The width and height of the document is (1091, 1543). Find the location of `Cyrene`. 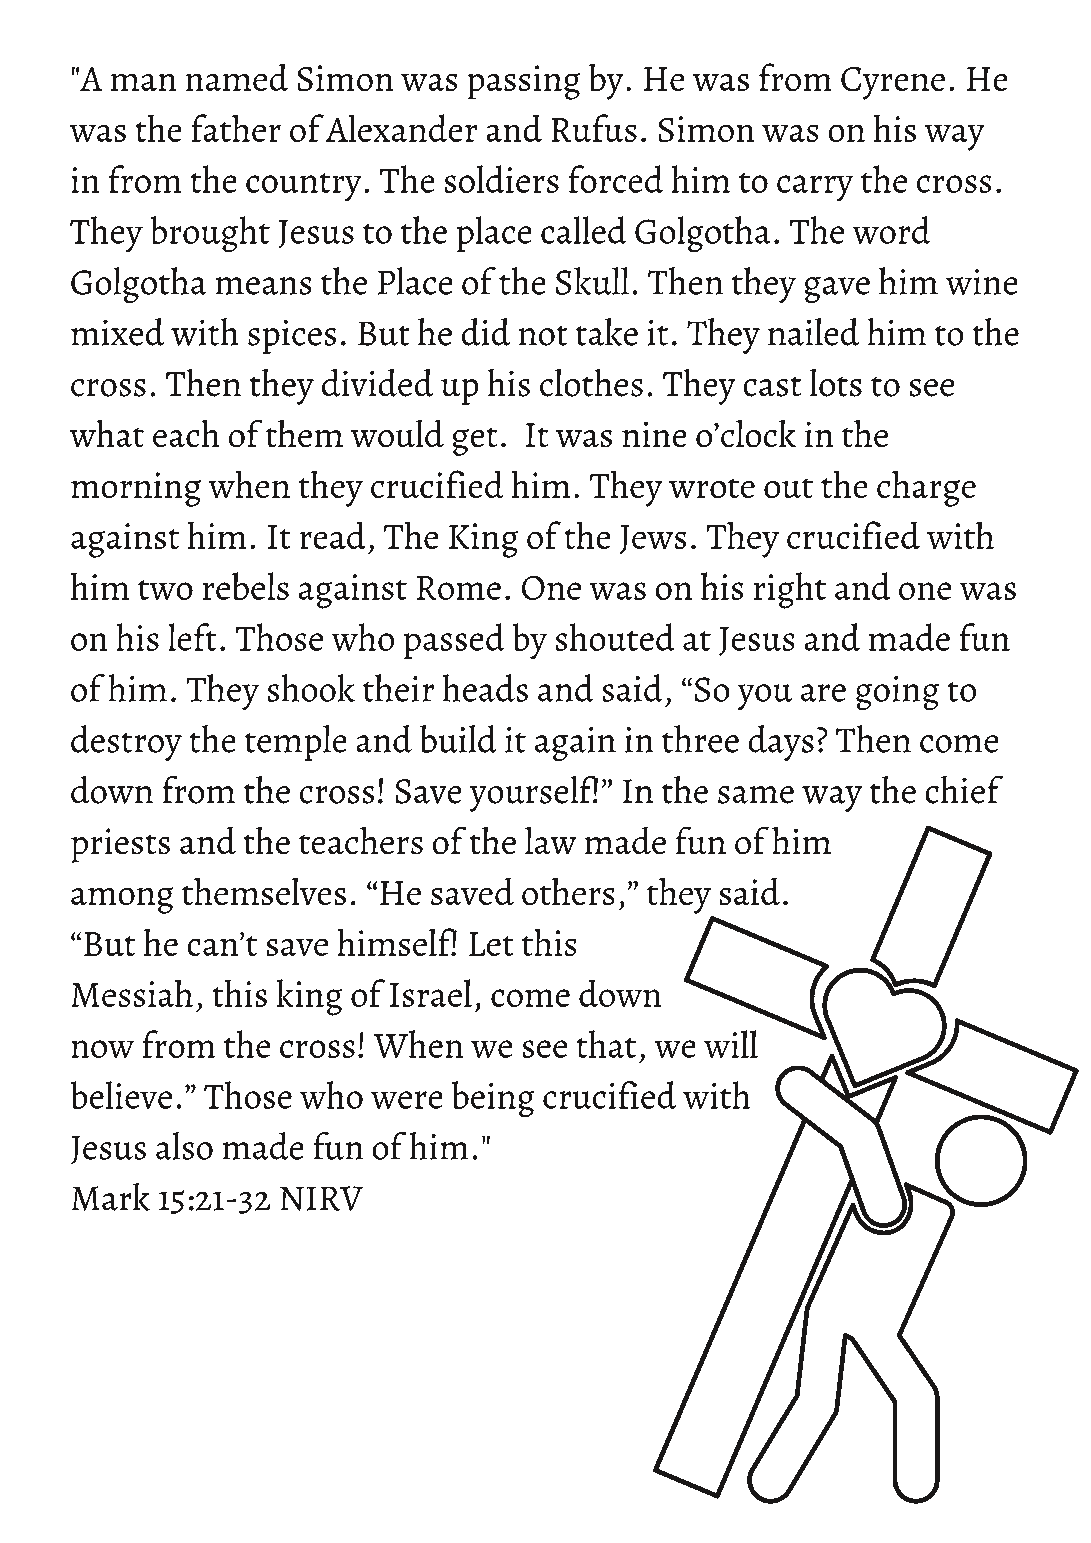

Cyrene is located at coordinates (893, 83).
